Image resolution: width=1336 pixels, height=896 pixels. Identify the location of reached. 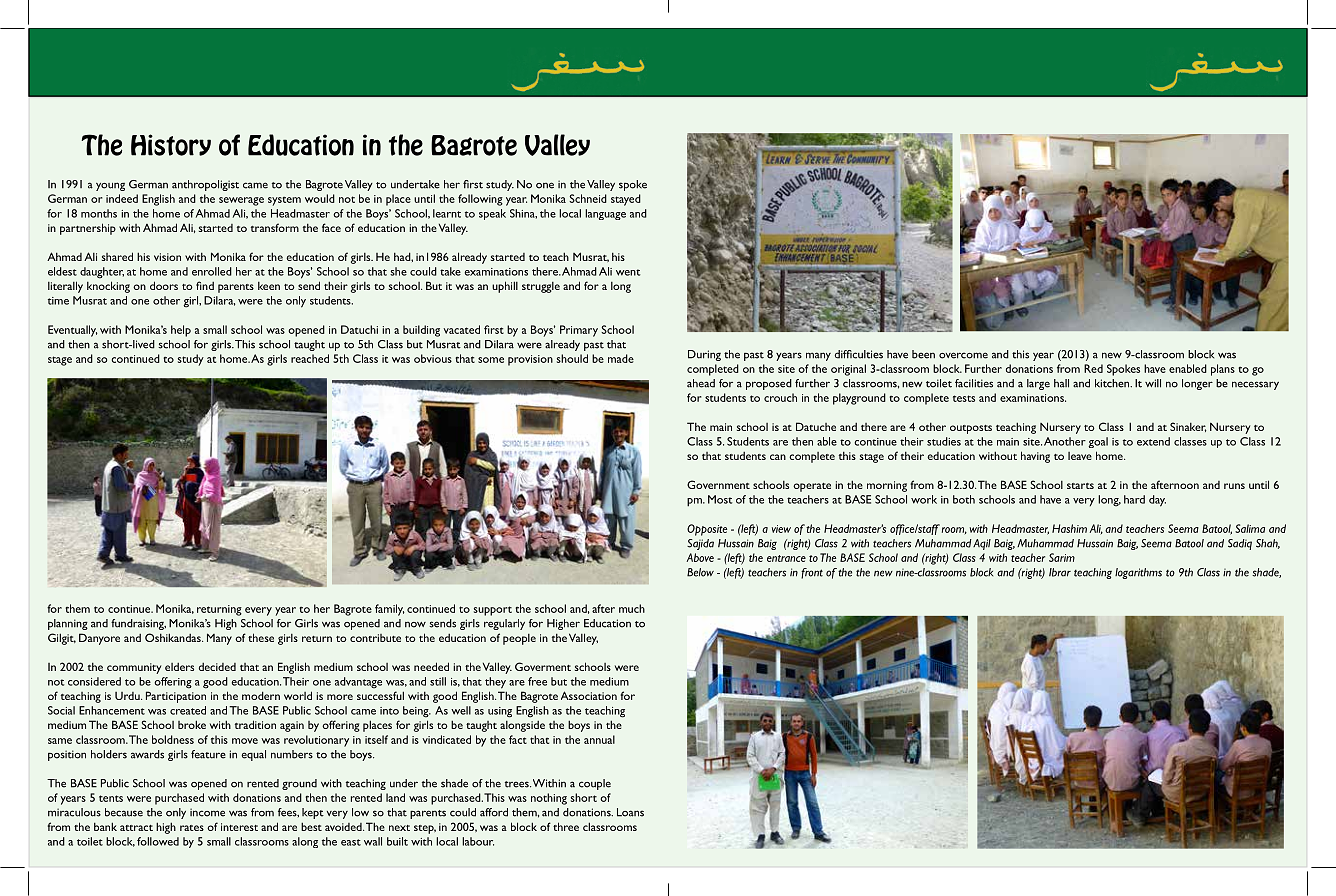
(310, 358).
